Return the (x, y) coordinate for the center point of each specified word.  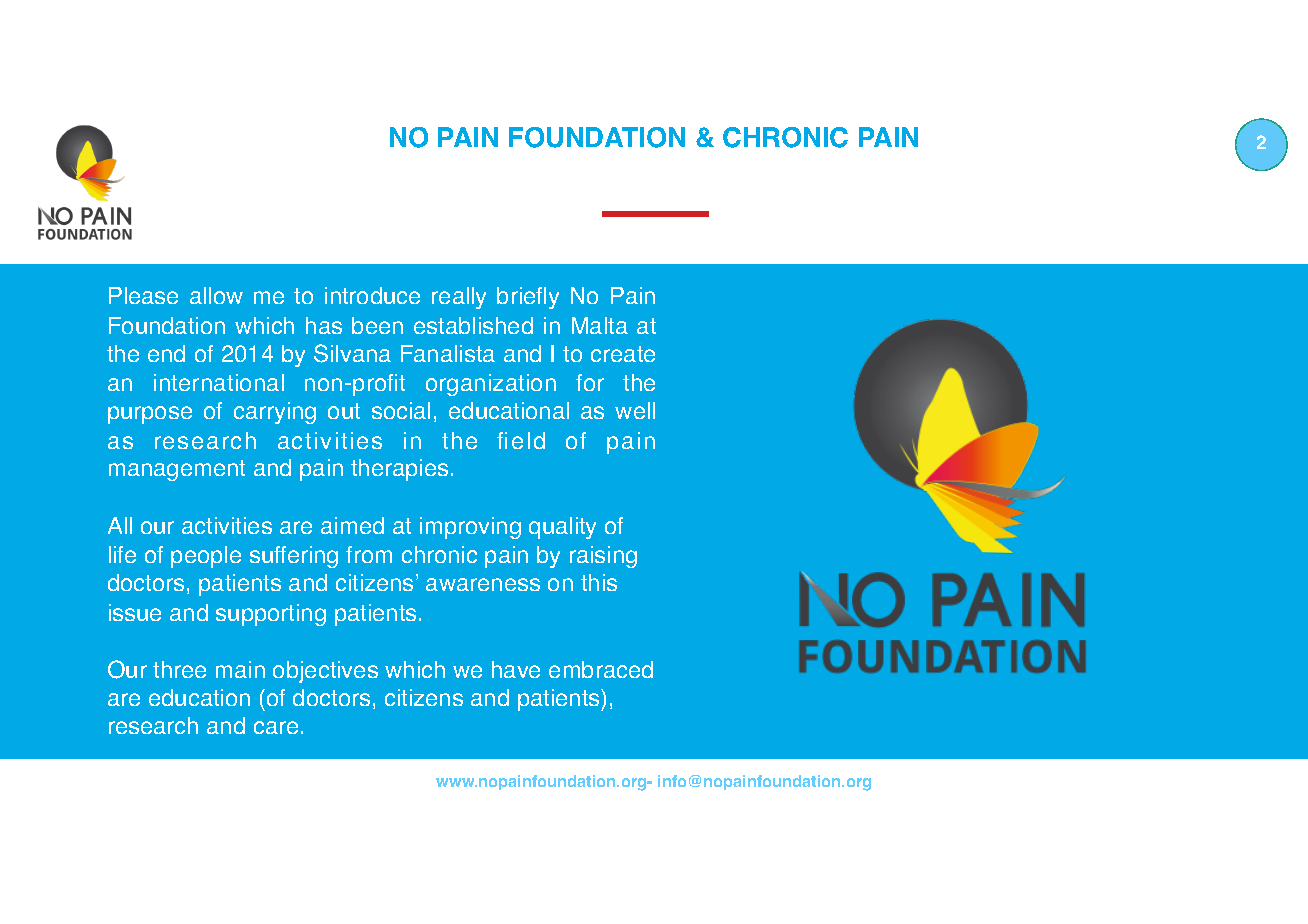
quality (562, 528)
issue (135, 612)
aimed (352, 525)
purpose (150, 415)
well (635, 410)
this (599, 582)
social (401, 410)
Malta (600, 325)
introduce (372, 295)
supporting (271, 615)
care (276, 727)
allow (216, 295)
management (177, 470)
